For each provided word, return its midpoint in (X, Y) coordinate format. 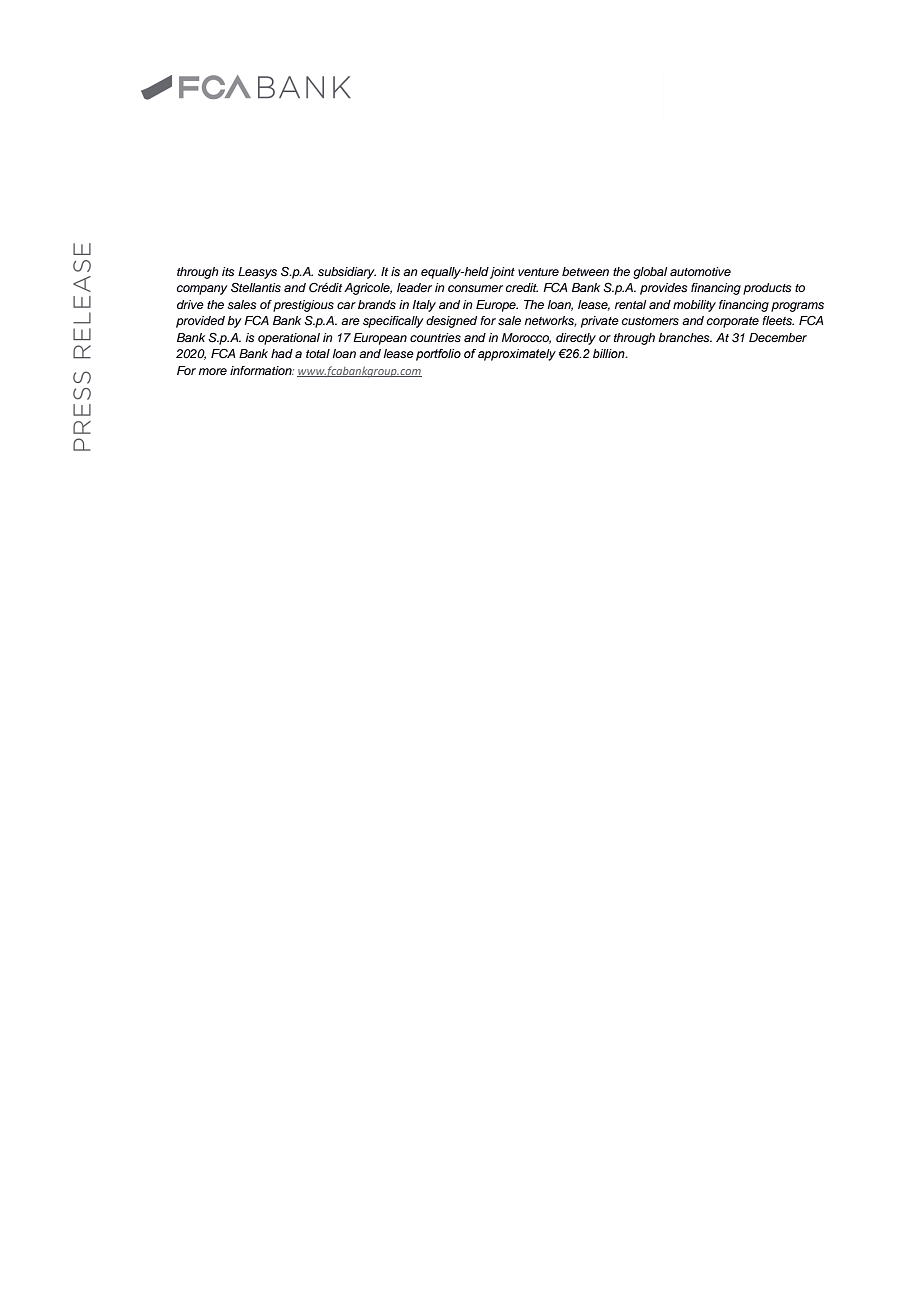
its (228, 271)
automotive (700, 271)
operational (289, 339)
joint (502, 273)
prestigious (303, 306)
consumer (475, 288)
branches (685, 337)
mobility (694, 306)
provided (200, 322)
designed (451, 322)
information (262, 370)
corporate (733, 322)
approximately (517, 355)
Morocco (526, 338)
